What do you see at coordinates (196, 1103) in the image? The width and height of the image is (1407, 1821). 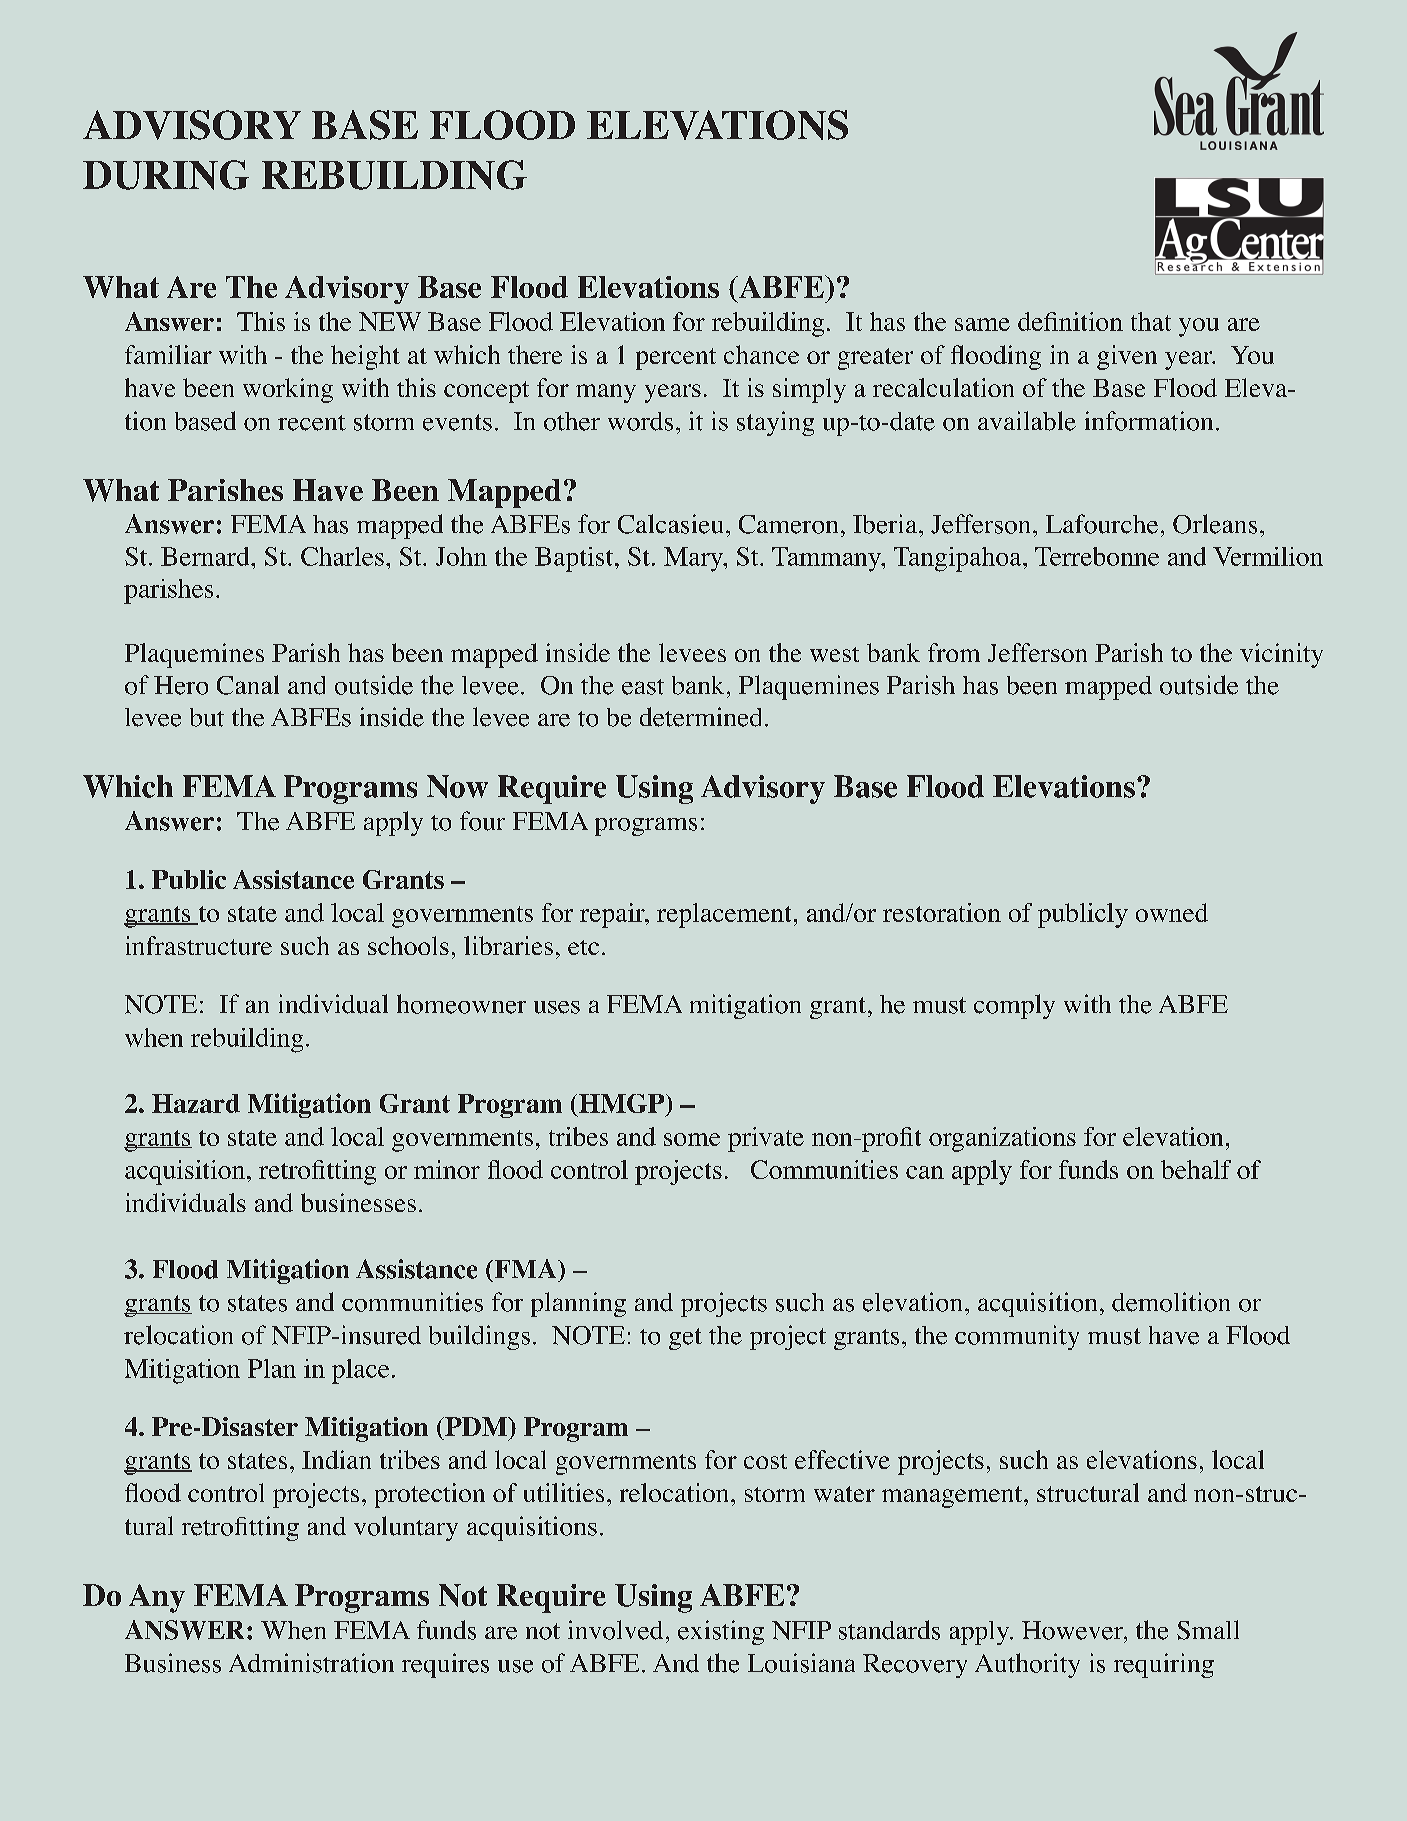 I see `Hazard` at bounding box center [196, 1103].
